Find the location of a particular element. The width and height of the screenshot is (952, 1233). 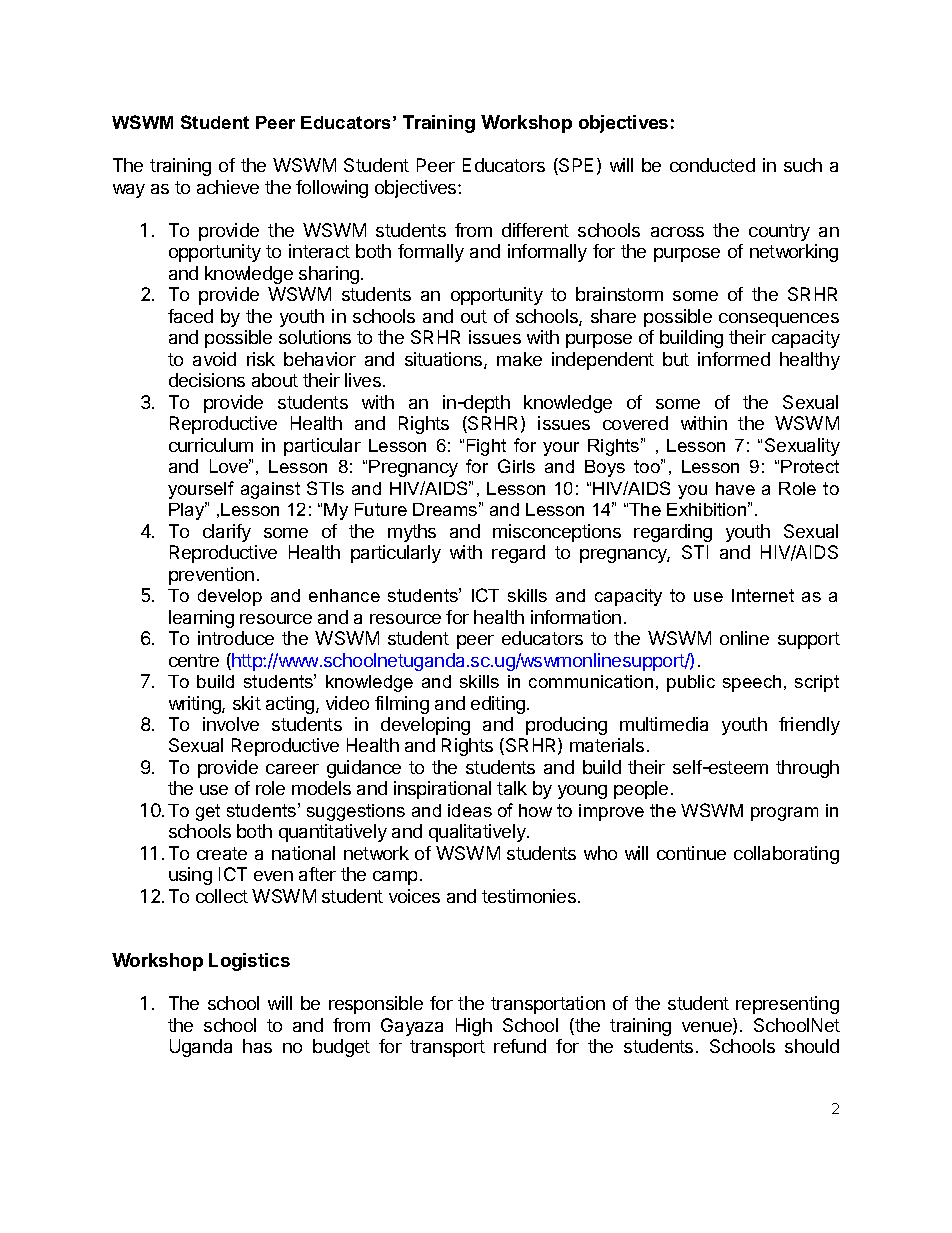

has is located at coordinates (257, 1046).
